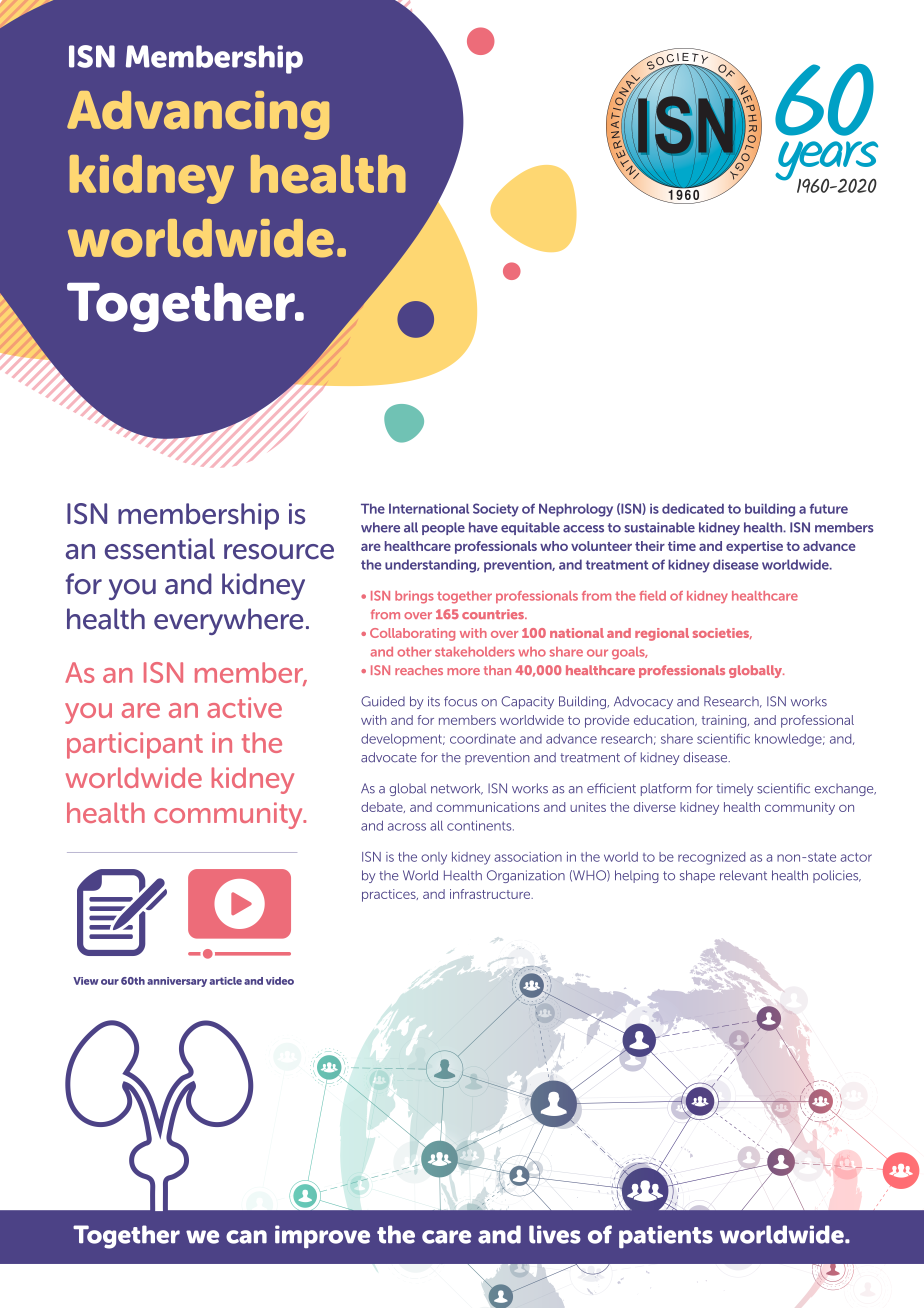 The width and height of the page is (924, 1308). Describe the element at coordinates (246, 1237) in the page. I see `can` at that location.
